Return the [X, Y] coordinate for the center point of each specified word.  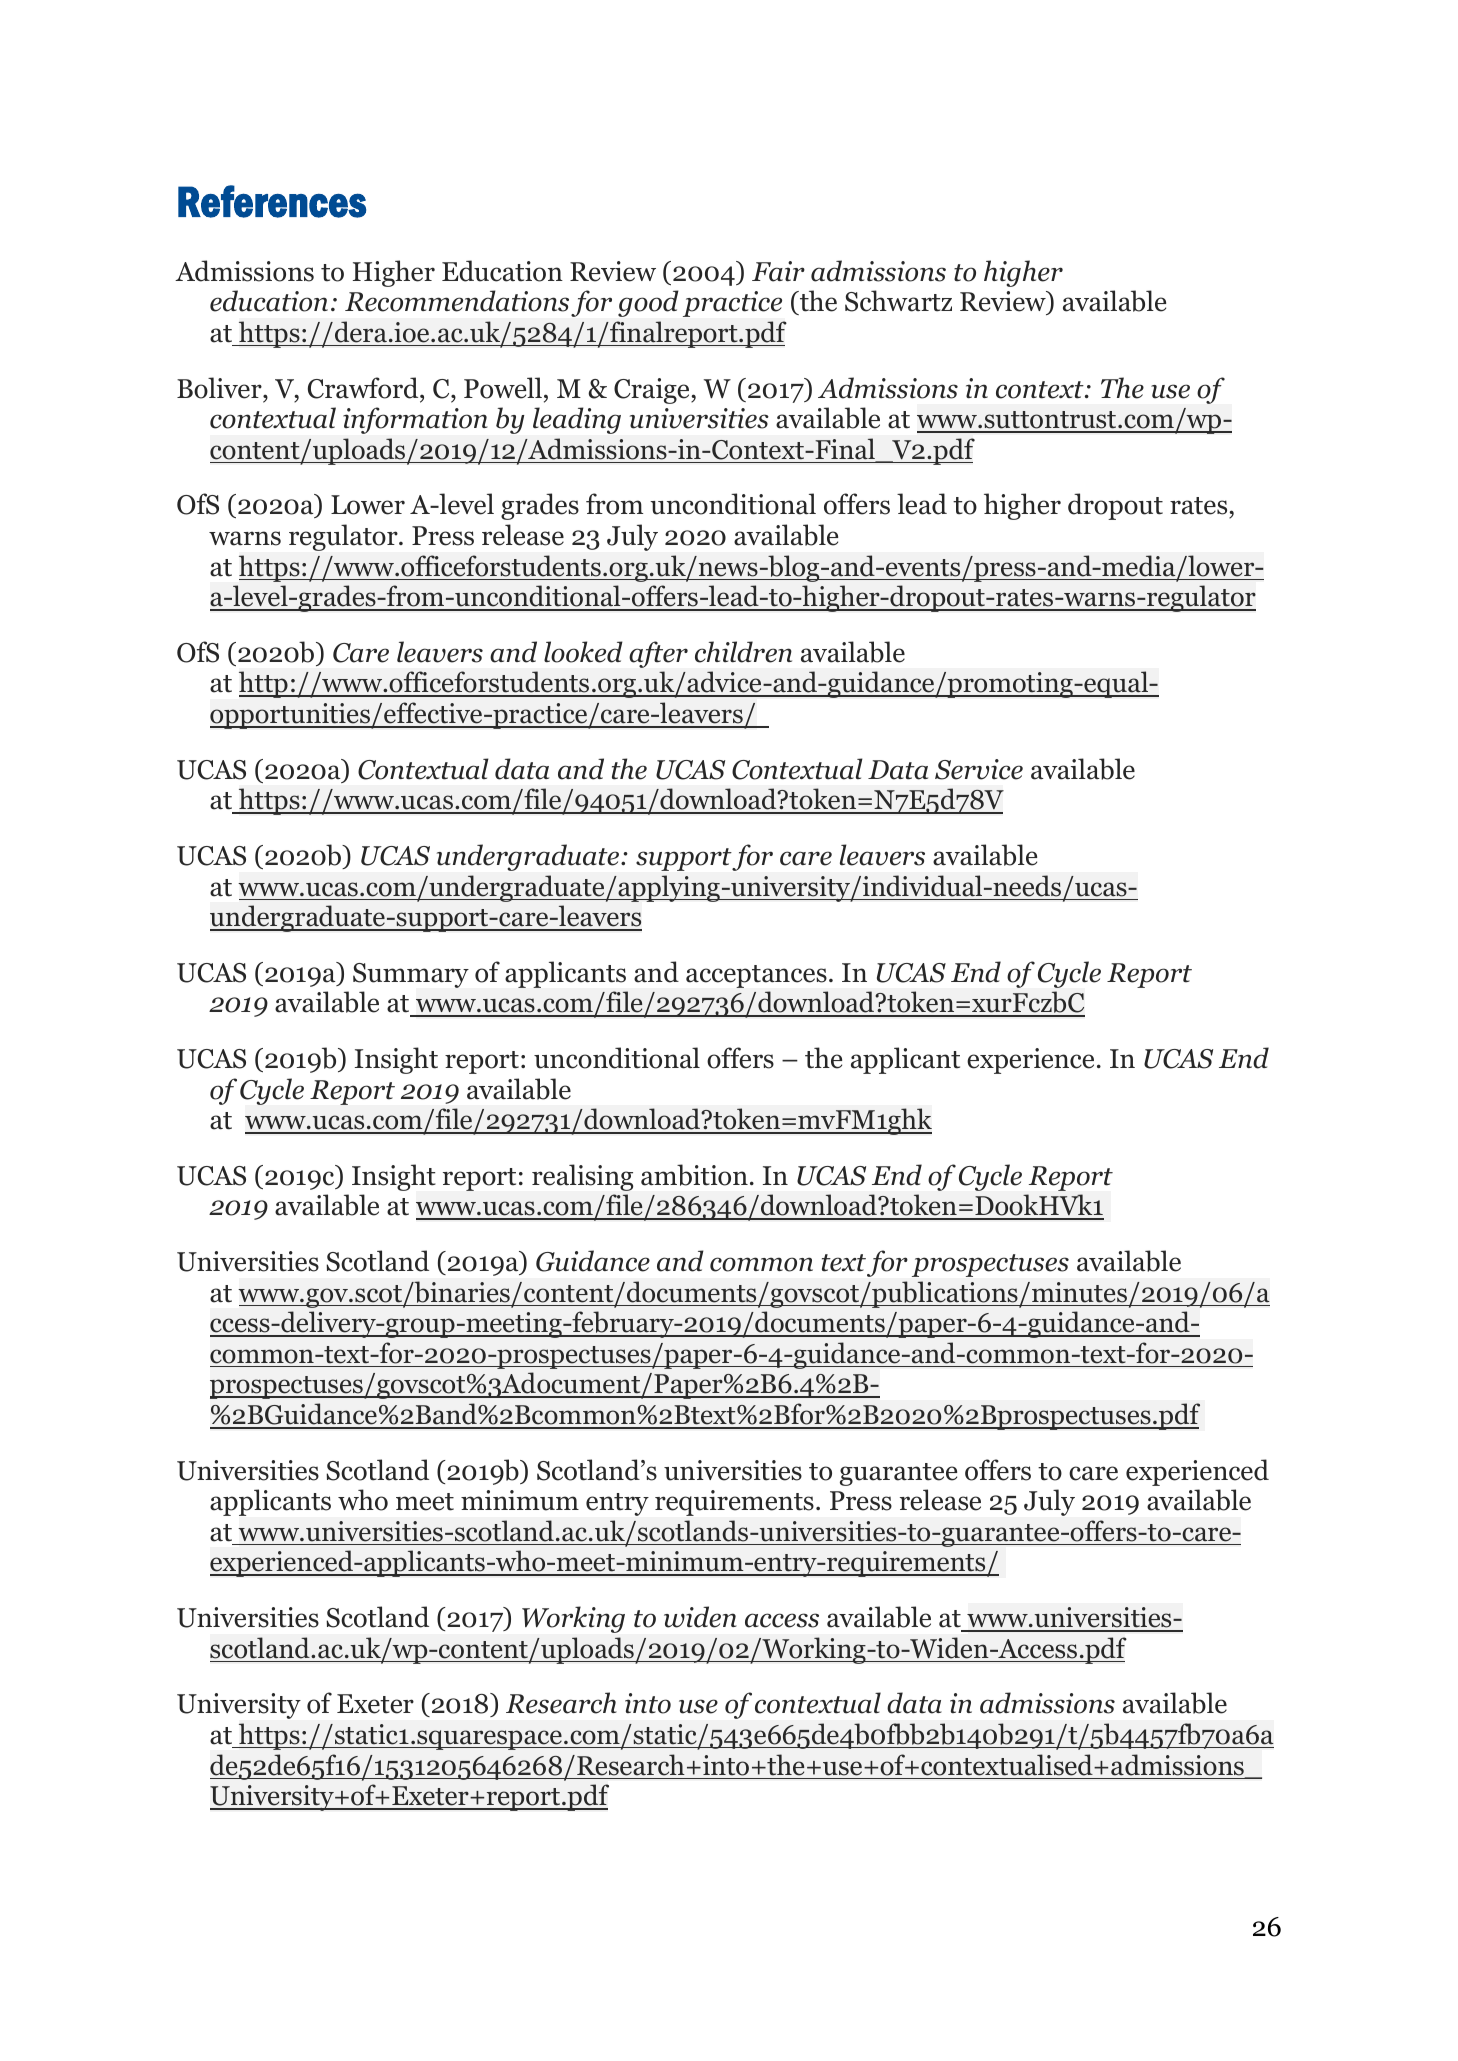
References [272, 201]
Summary [411, 975]
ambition [694, 1175]
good [648, 303]
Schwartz [898, 301]
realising [582, 1177]
